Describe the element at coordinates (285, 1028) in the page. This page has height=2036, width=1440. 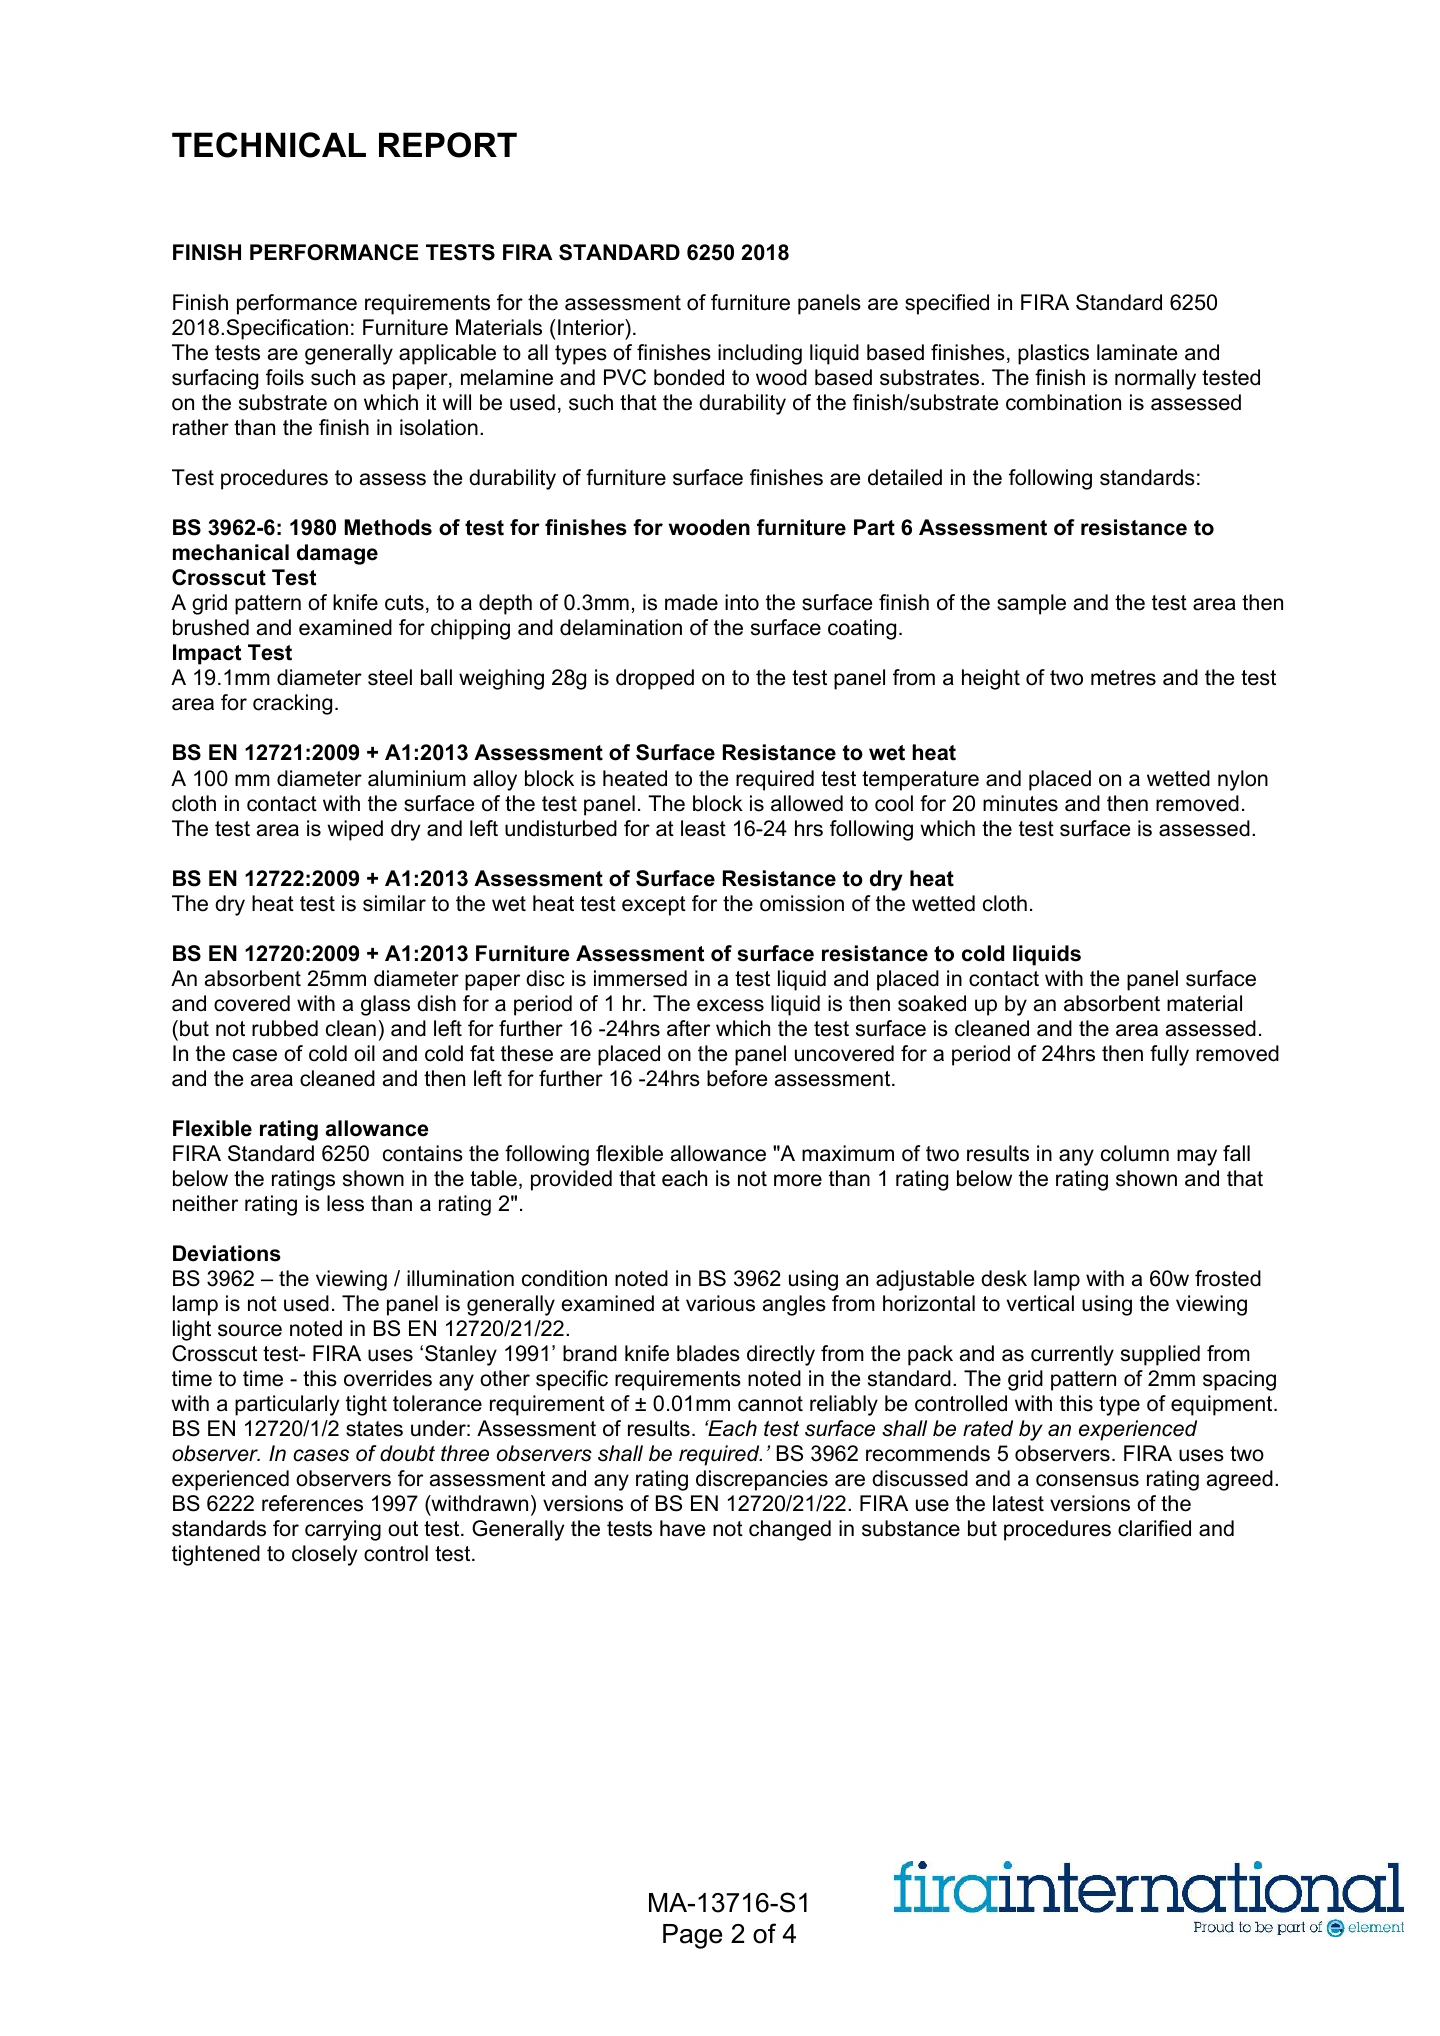
I see `rubbed` at that location.
